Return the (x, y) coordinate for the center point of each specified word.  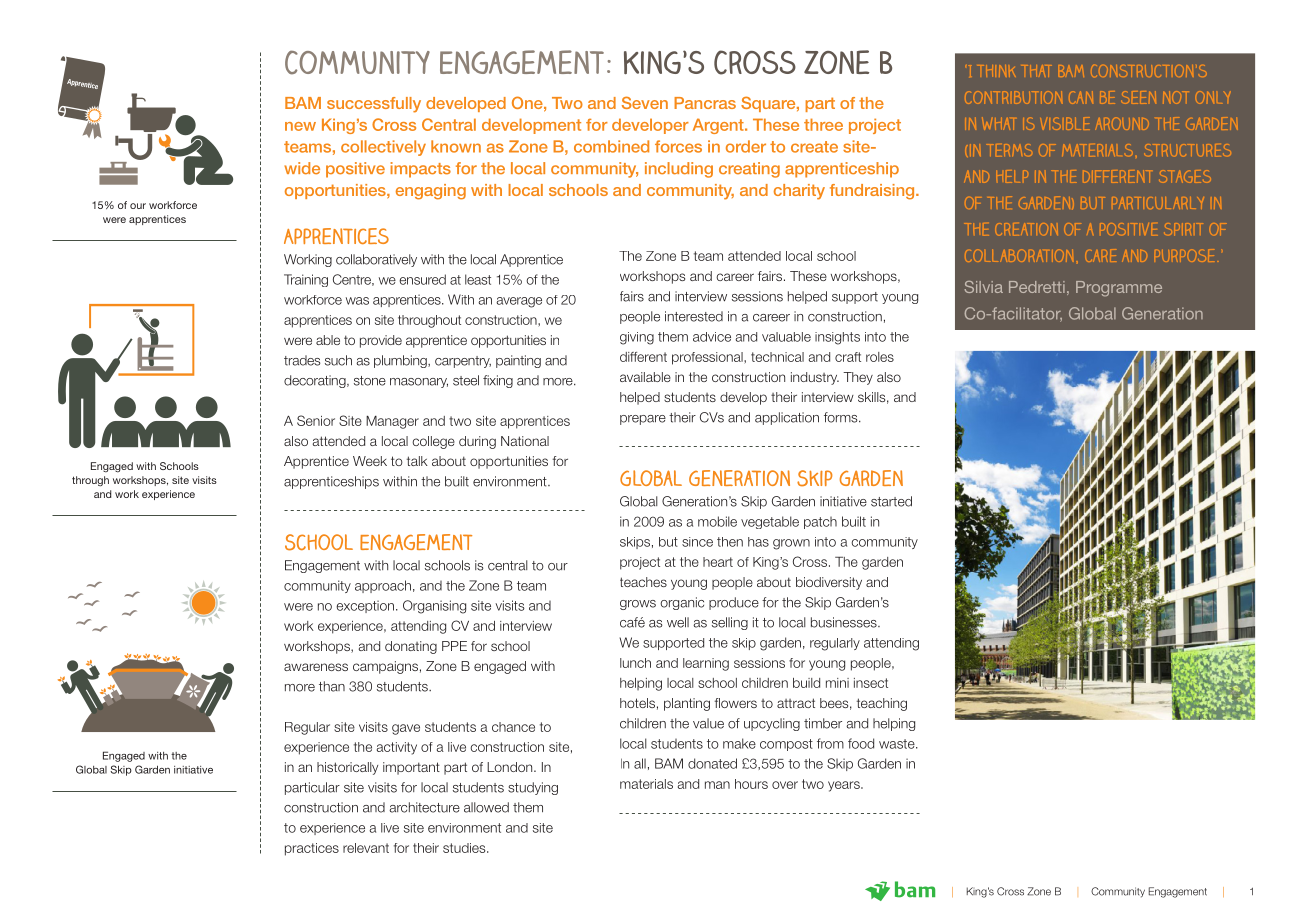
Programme (1119, 289)
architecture (424, 807)
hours (751, 784)
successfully (374, 105)
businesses (845, 622)
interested (694, 316)
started (891, 501)
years (845, 786)
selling (730, 623)
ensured (422, 279)
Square (769, 104)
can (1081, 97)
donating (411, 647)
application (787, 418)
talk (417, 461)
